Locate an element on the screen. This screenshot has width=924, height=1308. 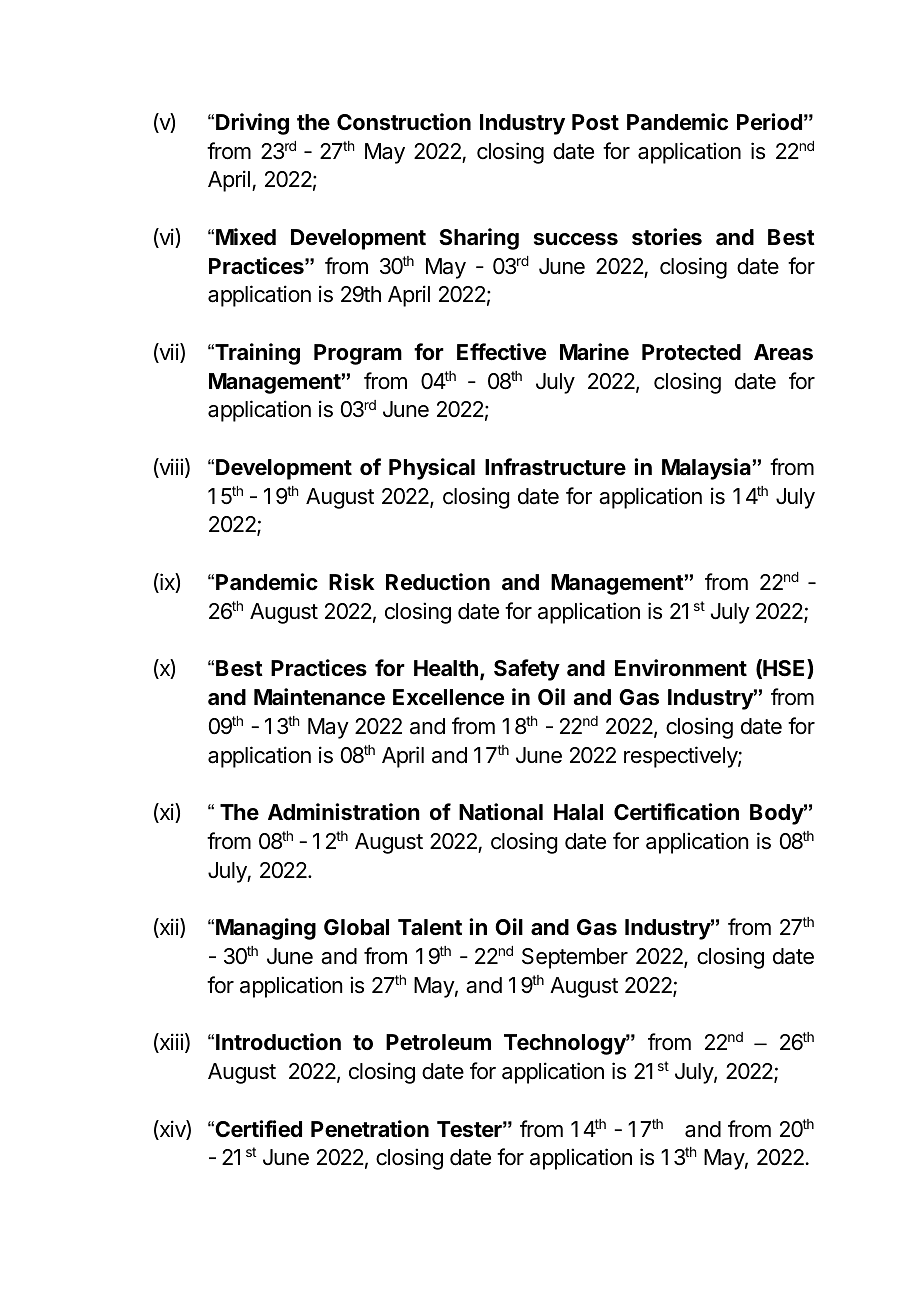
Certified is located at coordinates (257, 1129).
